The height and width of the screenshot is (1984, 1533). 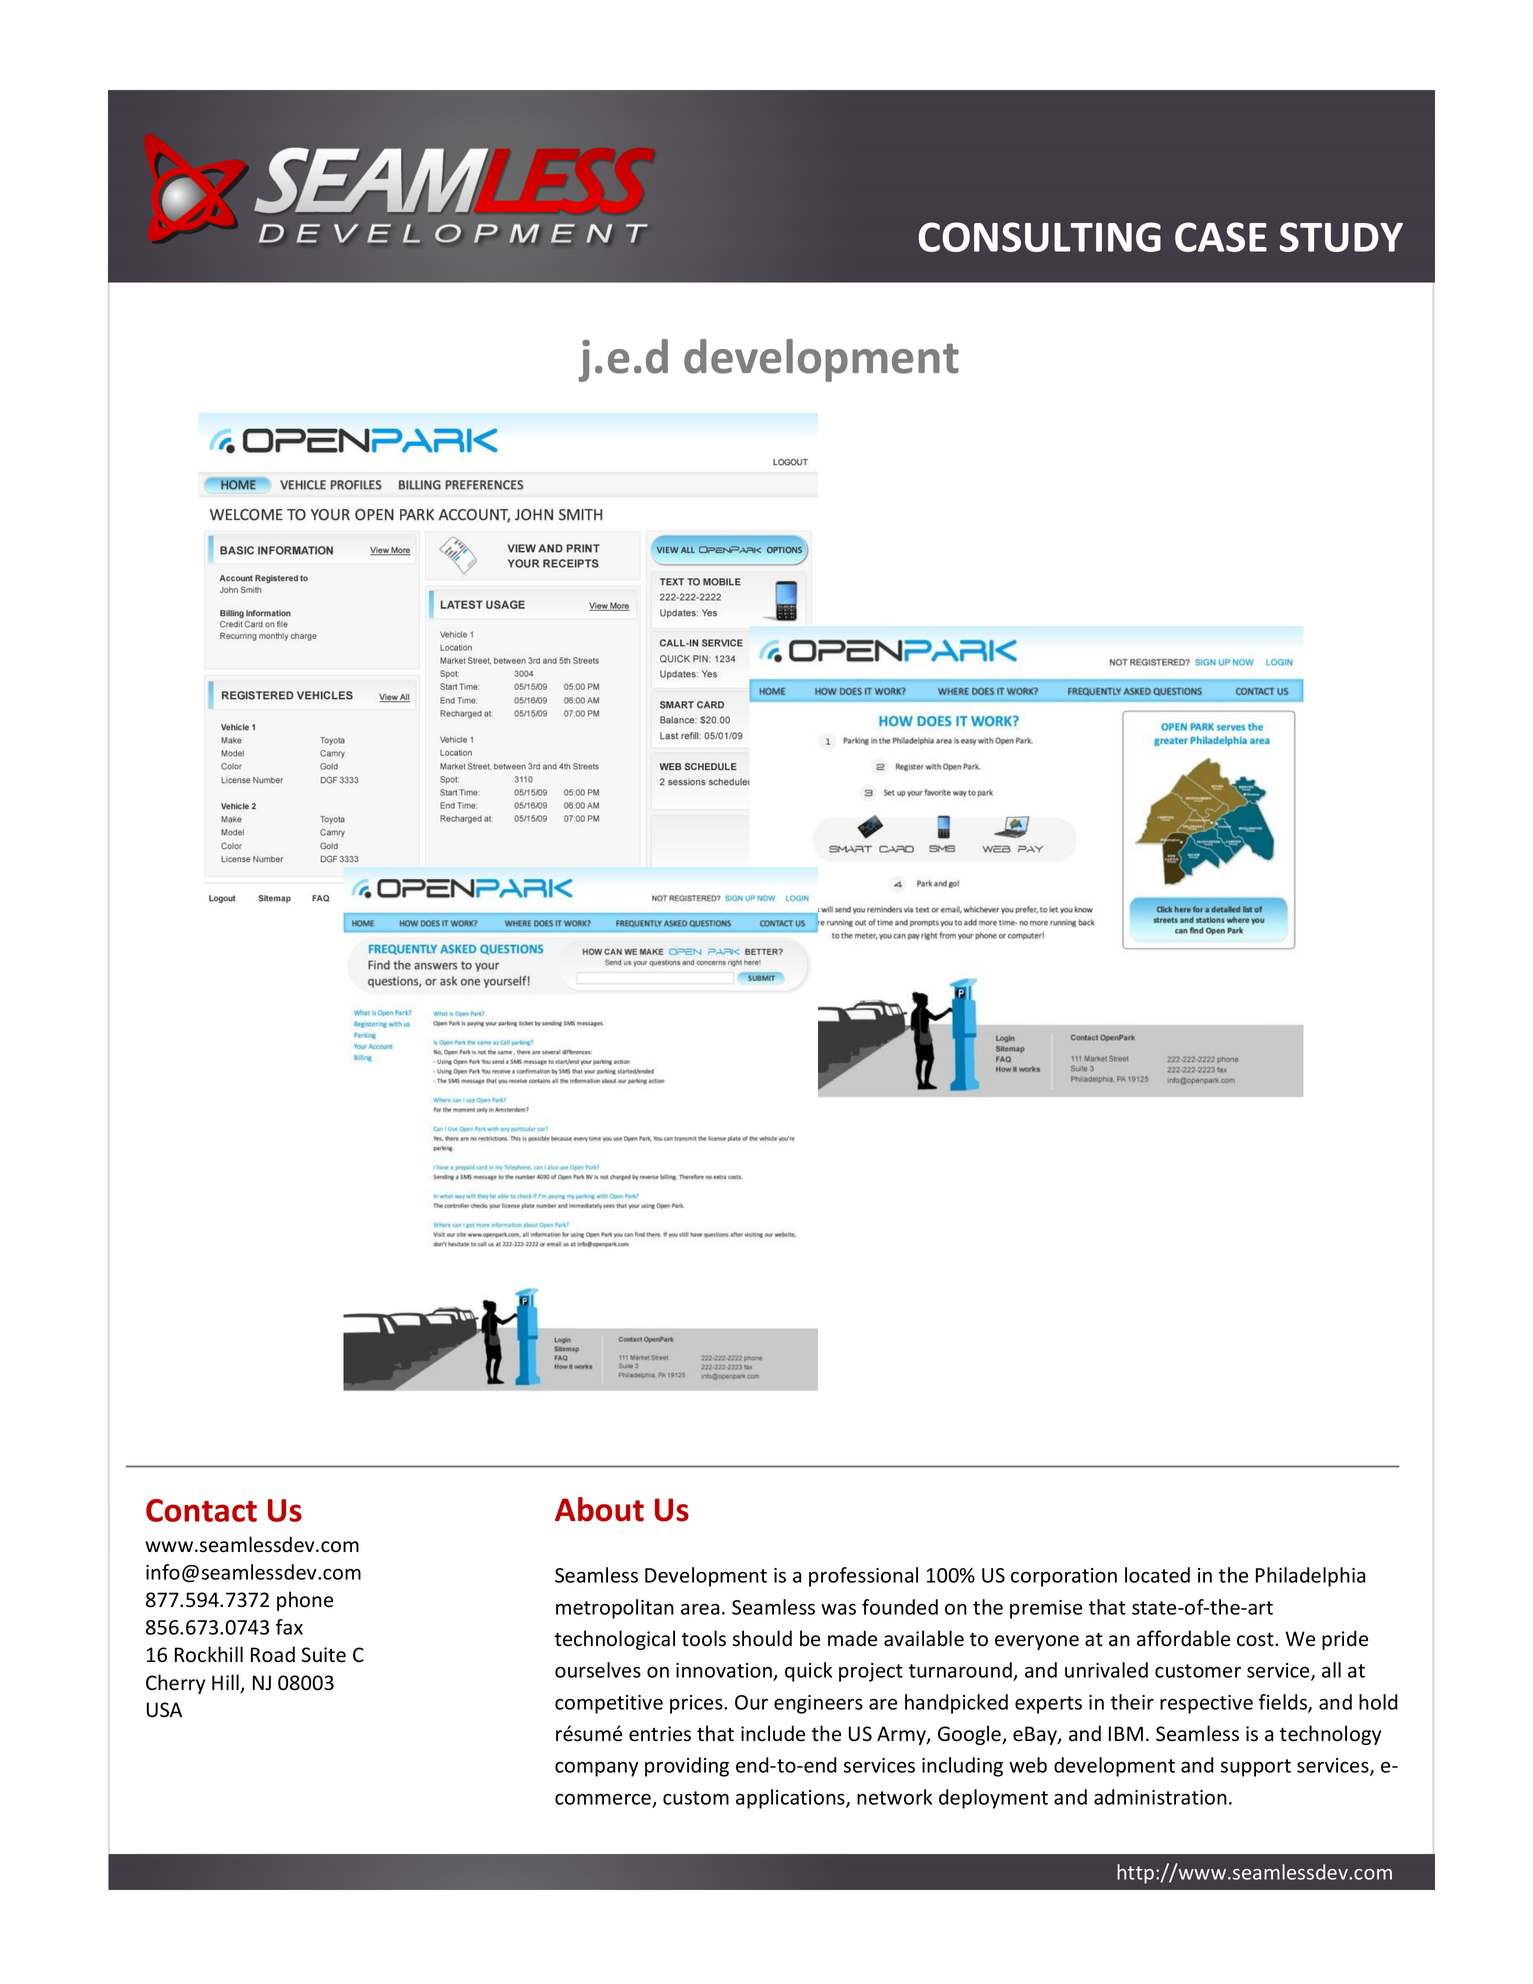 What do you see at coordinates (863, 1577) in the screenshot?
I see `professional` at bounding box center [863, 1577].
